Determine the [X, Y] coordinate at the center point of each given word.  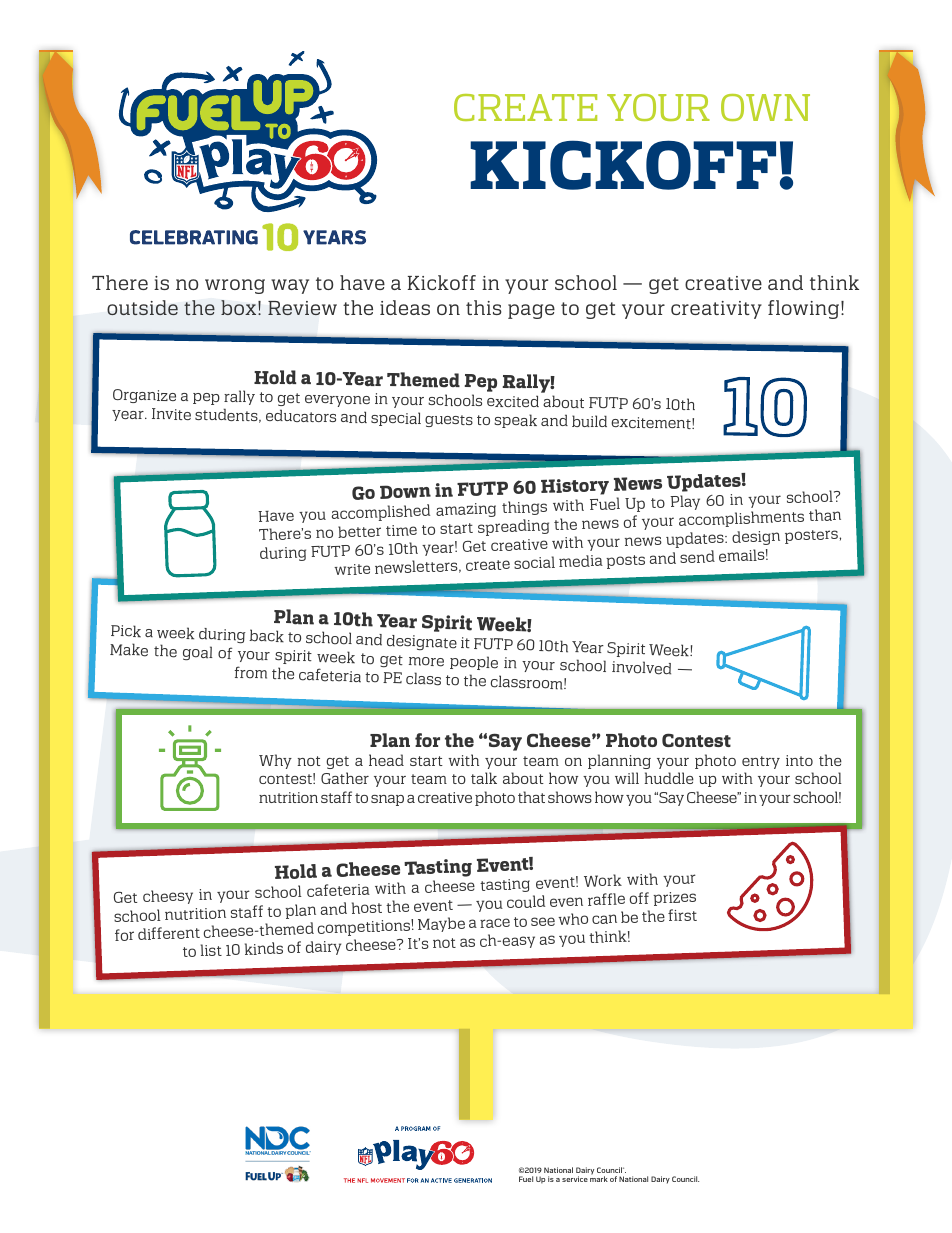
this [483, 307]
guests [449, 421]
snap [387, 800]
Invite [171, 414]
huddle [669, 778]
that [531, 797]
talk [484, 778]
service [575, 1179]
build [589, 421]
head [386, 760]
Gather [345, 778]
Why [275, 761]
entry [761, 762]
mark [599, 1179]
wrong [235, 286]
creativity [716, 310]
